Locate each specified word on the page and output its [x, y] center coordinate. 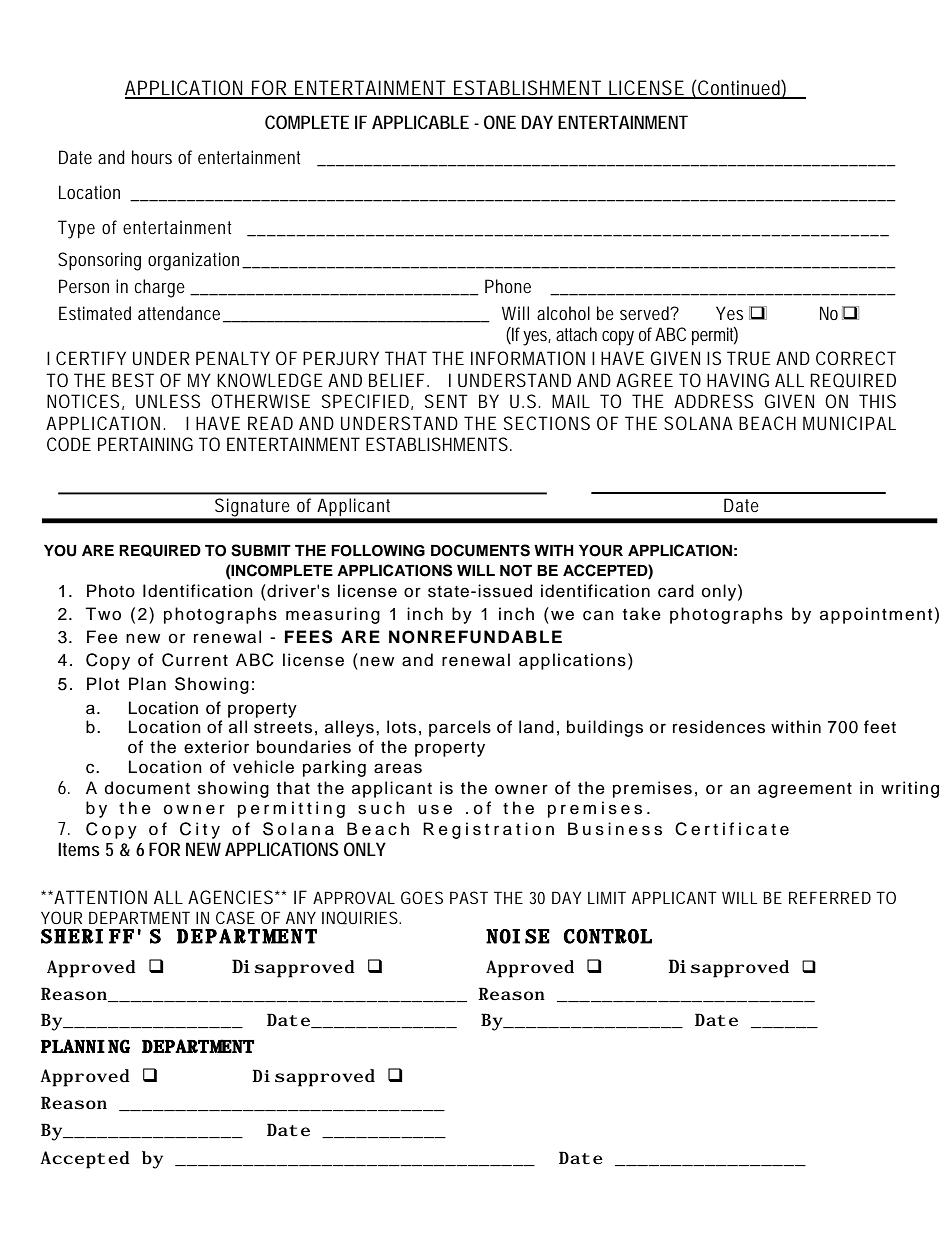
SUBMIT [261, 550]
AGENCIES [230, 897]
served [645, 313]
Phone [508, 286]
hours [152, 157]
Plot [103, 684]
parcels [460, 728]
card [676, 591]
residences [719, 727]
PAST [469, 897]
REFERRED [830, 897]
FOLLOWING [378, 551]
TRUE [749, 358]
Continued [739, 89]
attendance [179, 313]
